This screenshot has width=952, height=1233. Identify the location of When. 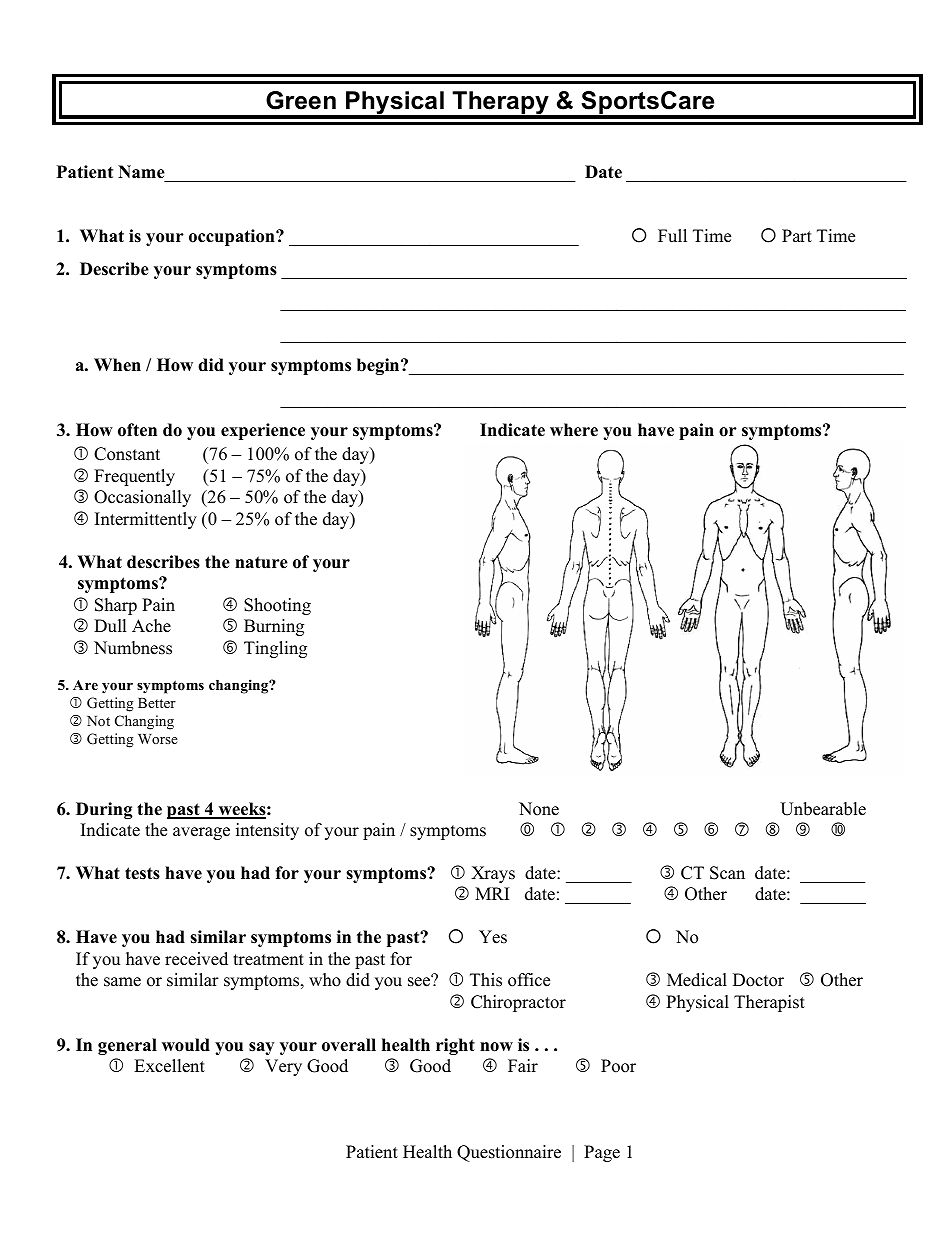
(117, 365).
